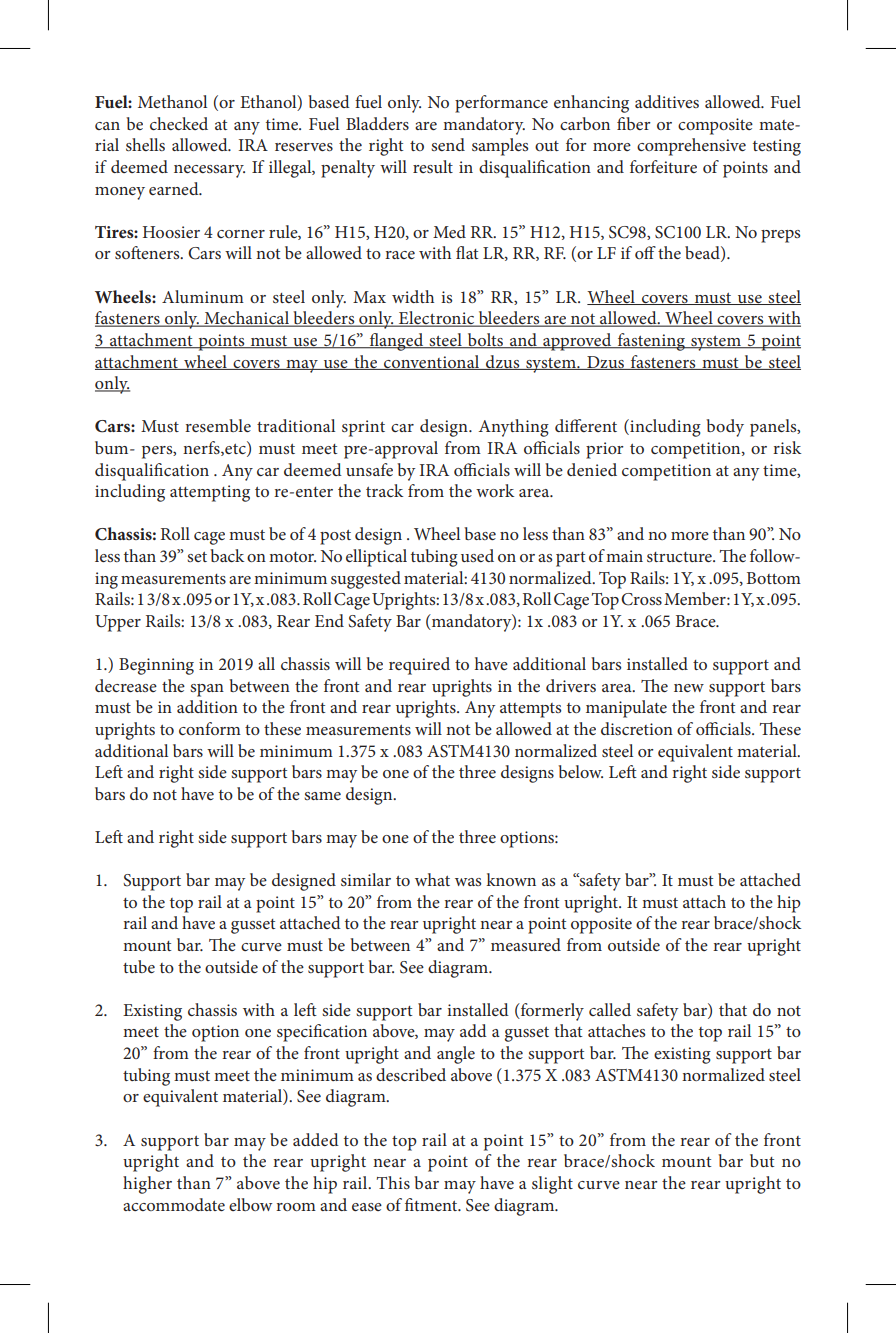  Describe the element at coordinates (432, 1204) in the screenshot. I see `fitment` at that location.
